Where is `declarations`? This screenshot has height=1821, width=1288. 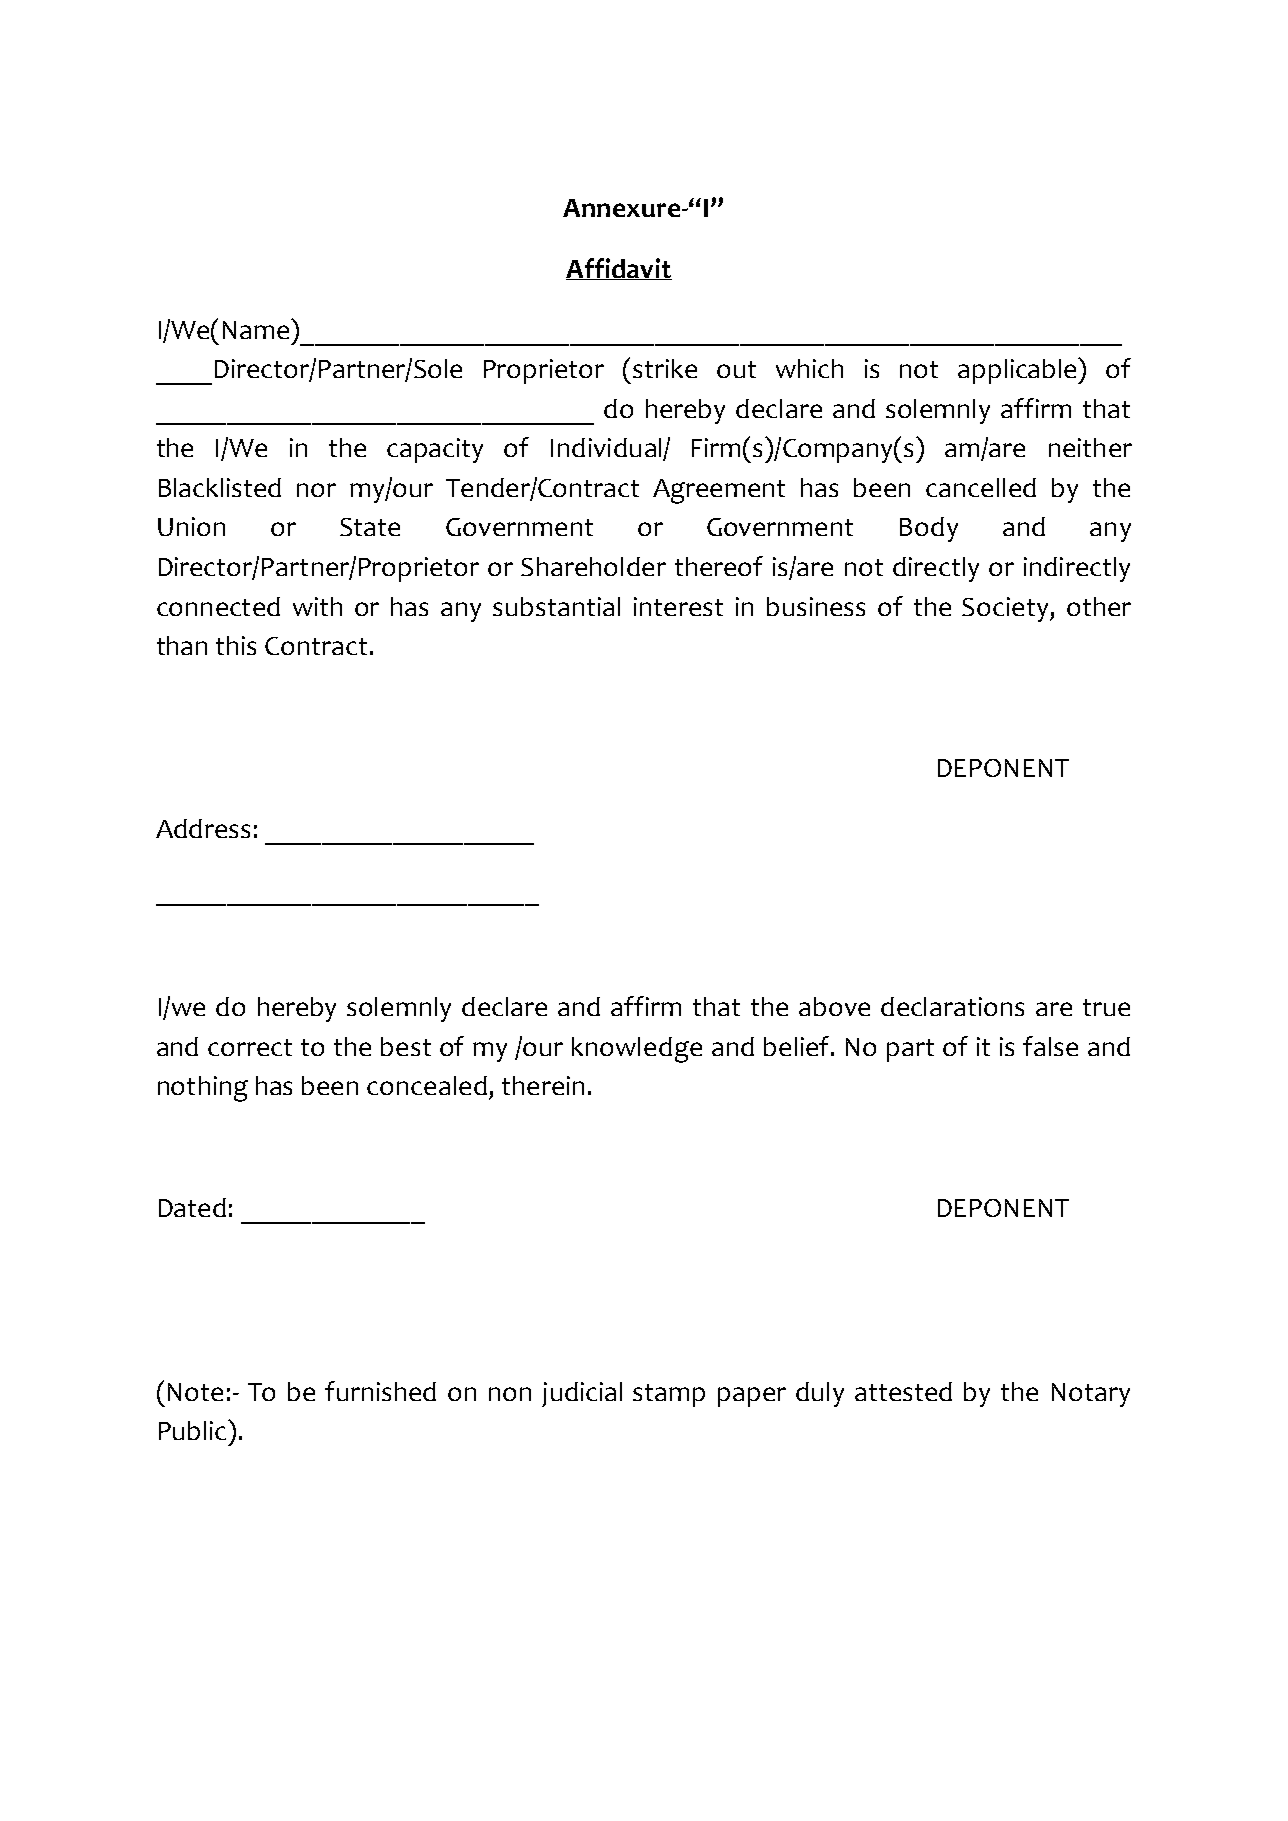 declarations is located at coordinates (952, 1006).
